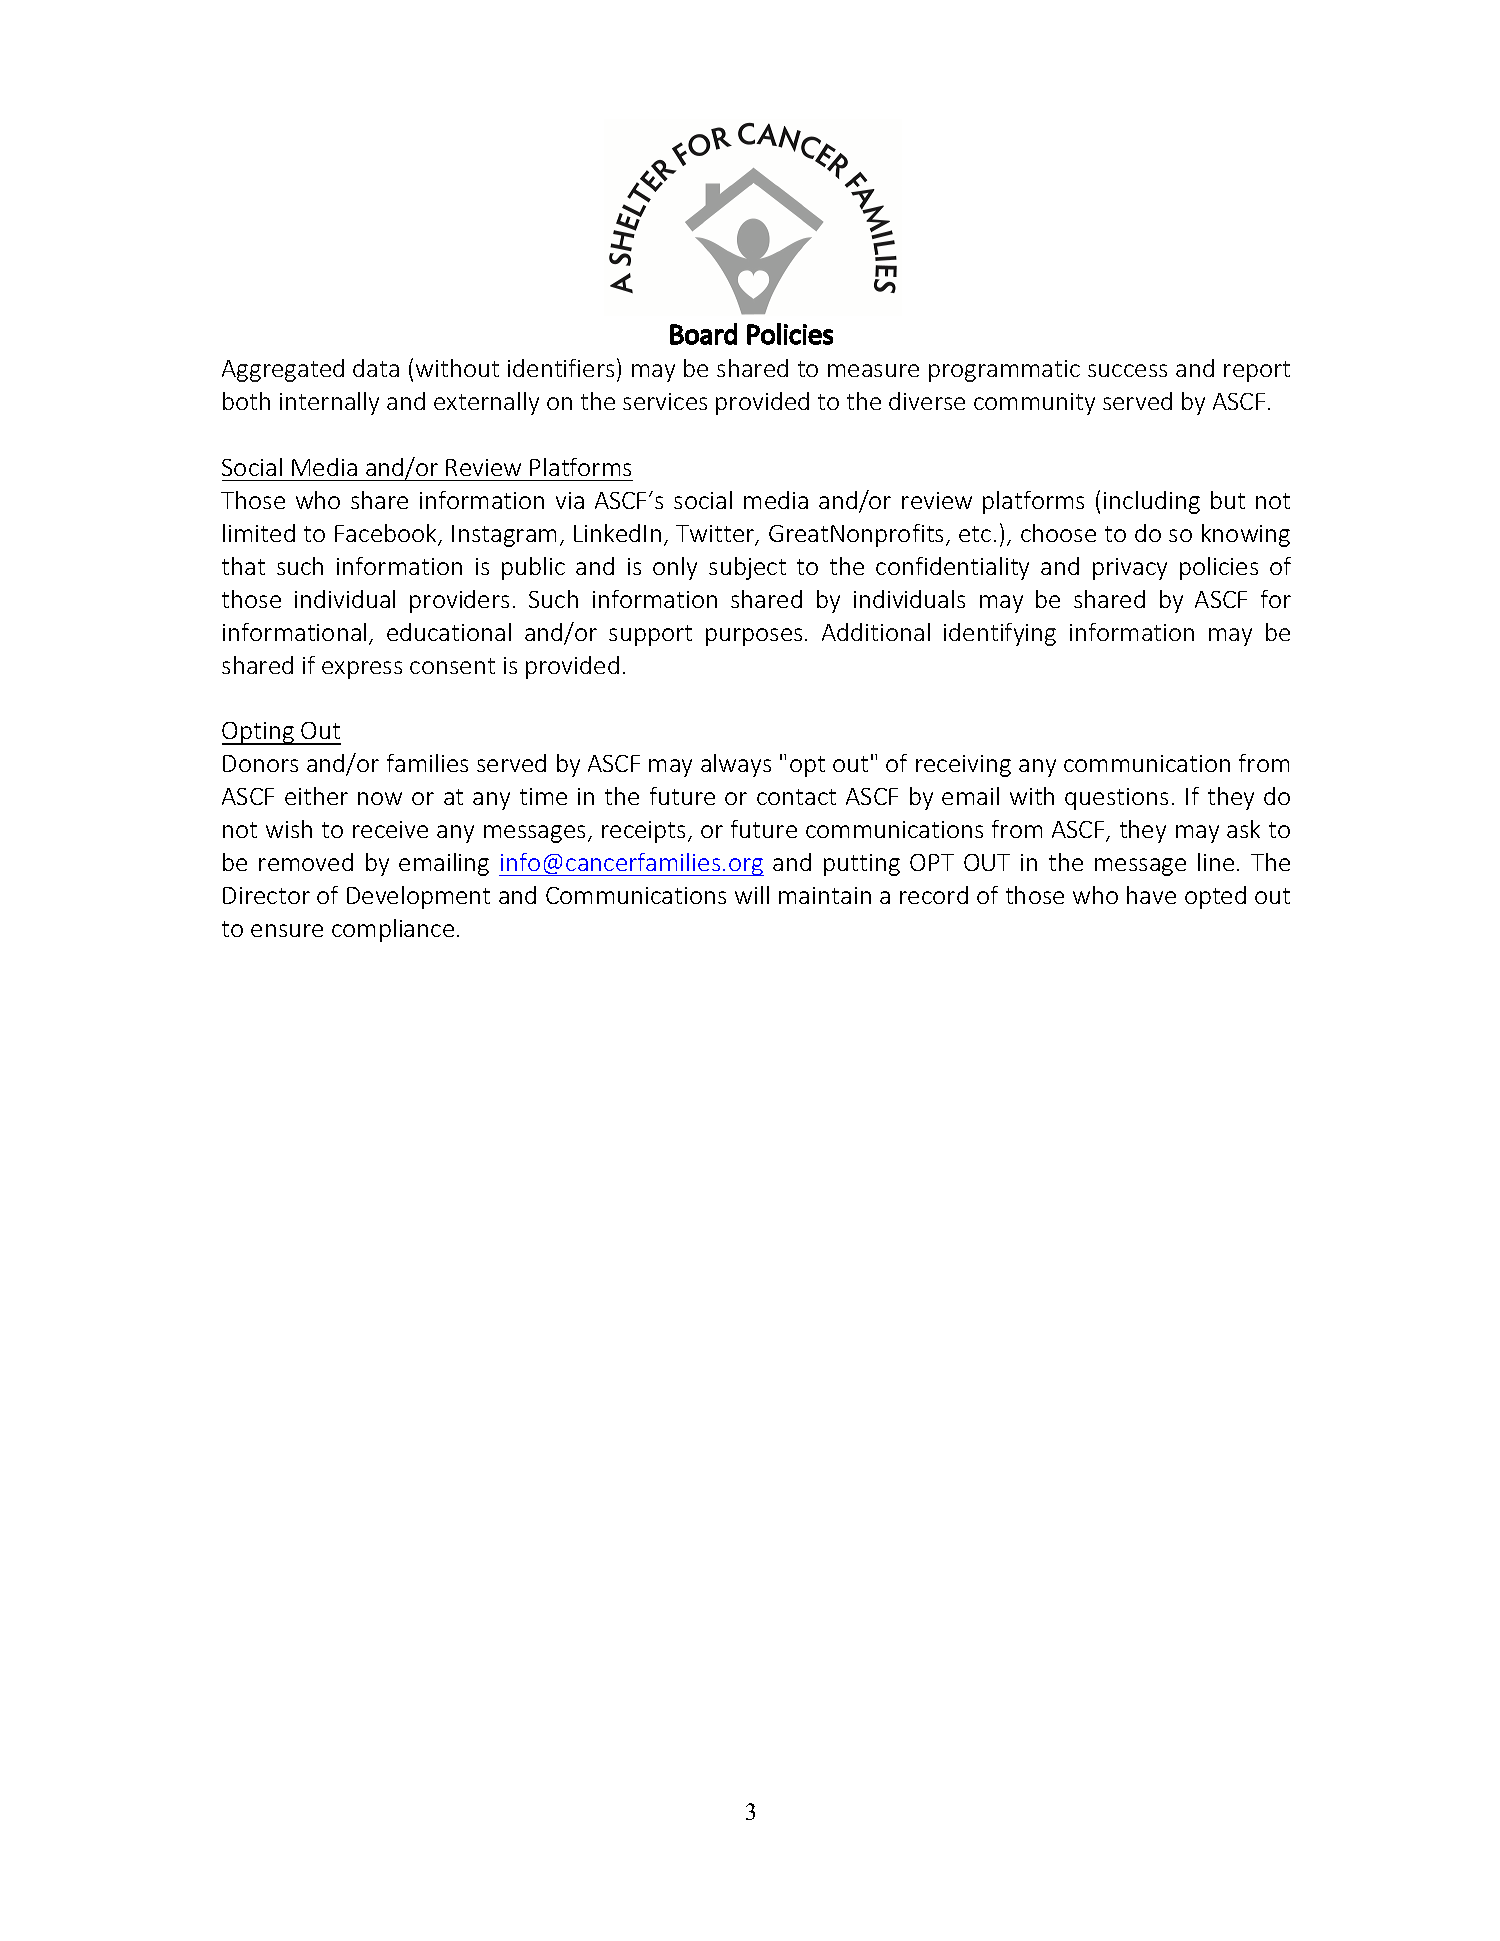 The width and height of the screenshot is (1500, 1941). Describe the element at coordinates (703, 334) in the screenshot. I see `Board` at that location.
